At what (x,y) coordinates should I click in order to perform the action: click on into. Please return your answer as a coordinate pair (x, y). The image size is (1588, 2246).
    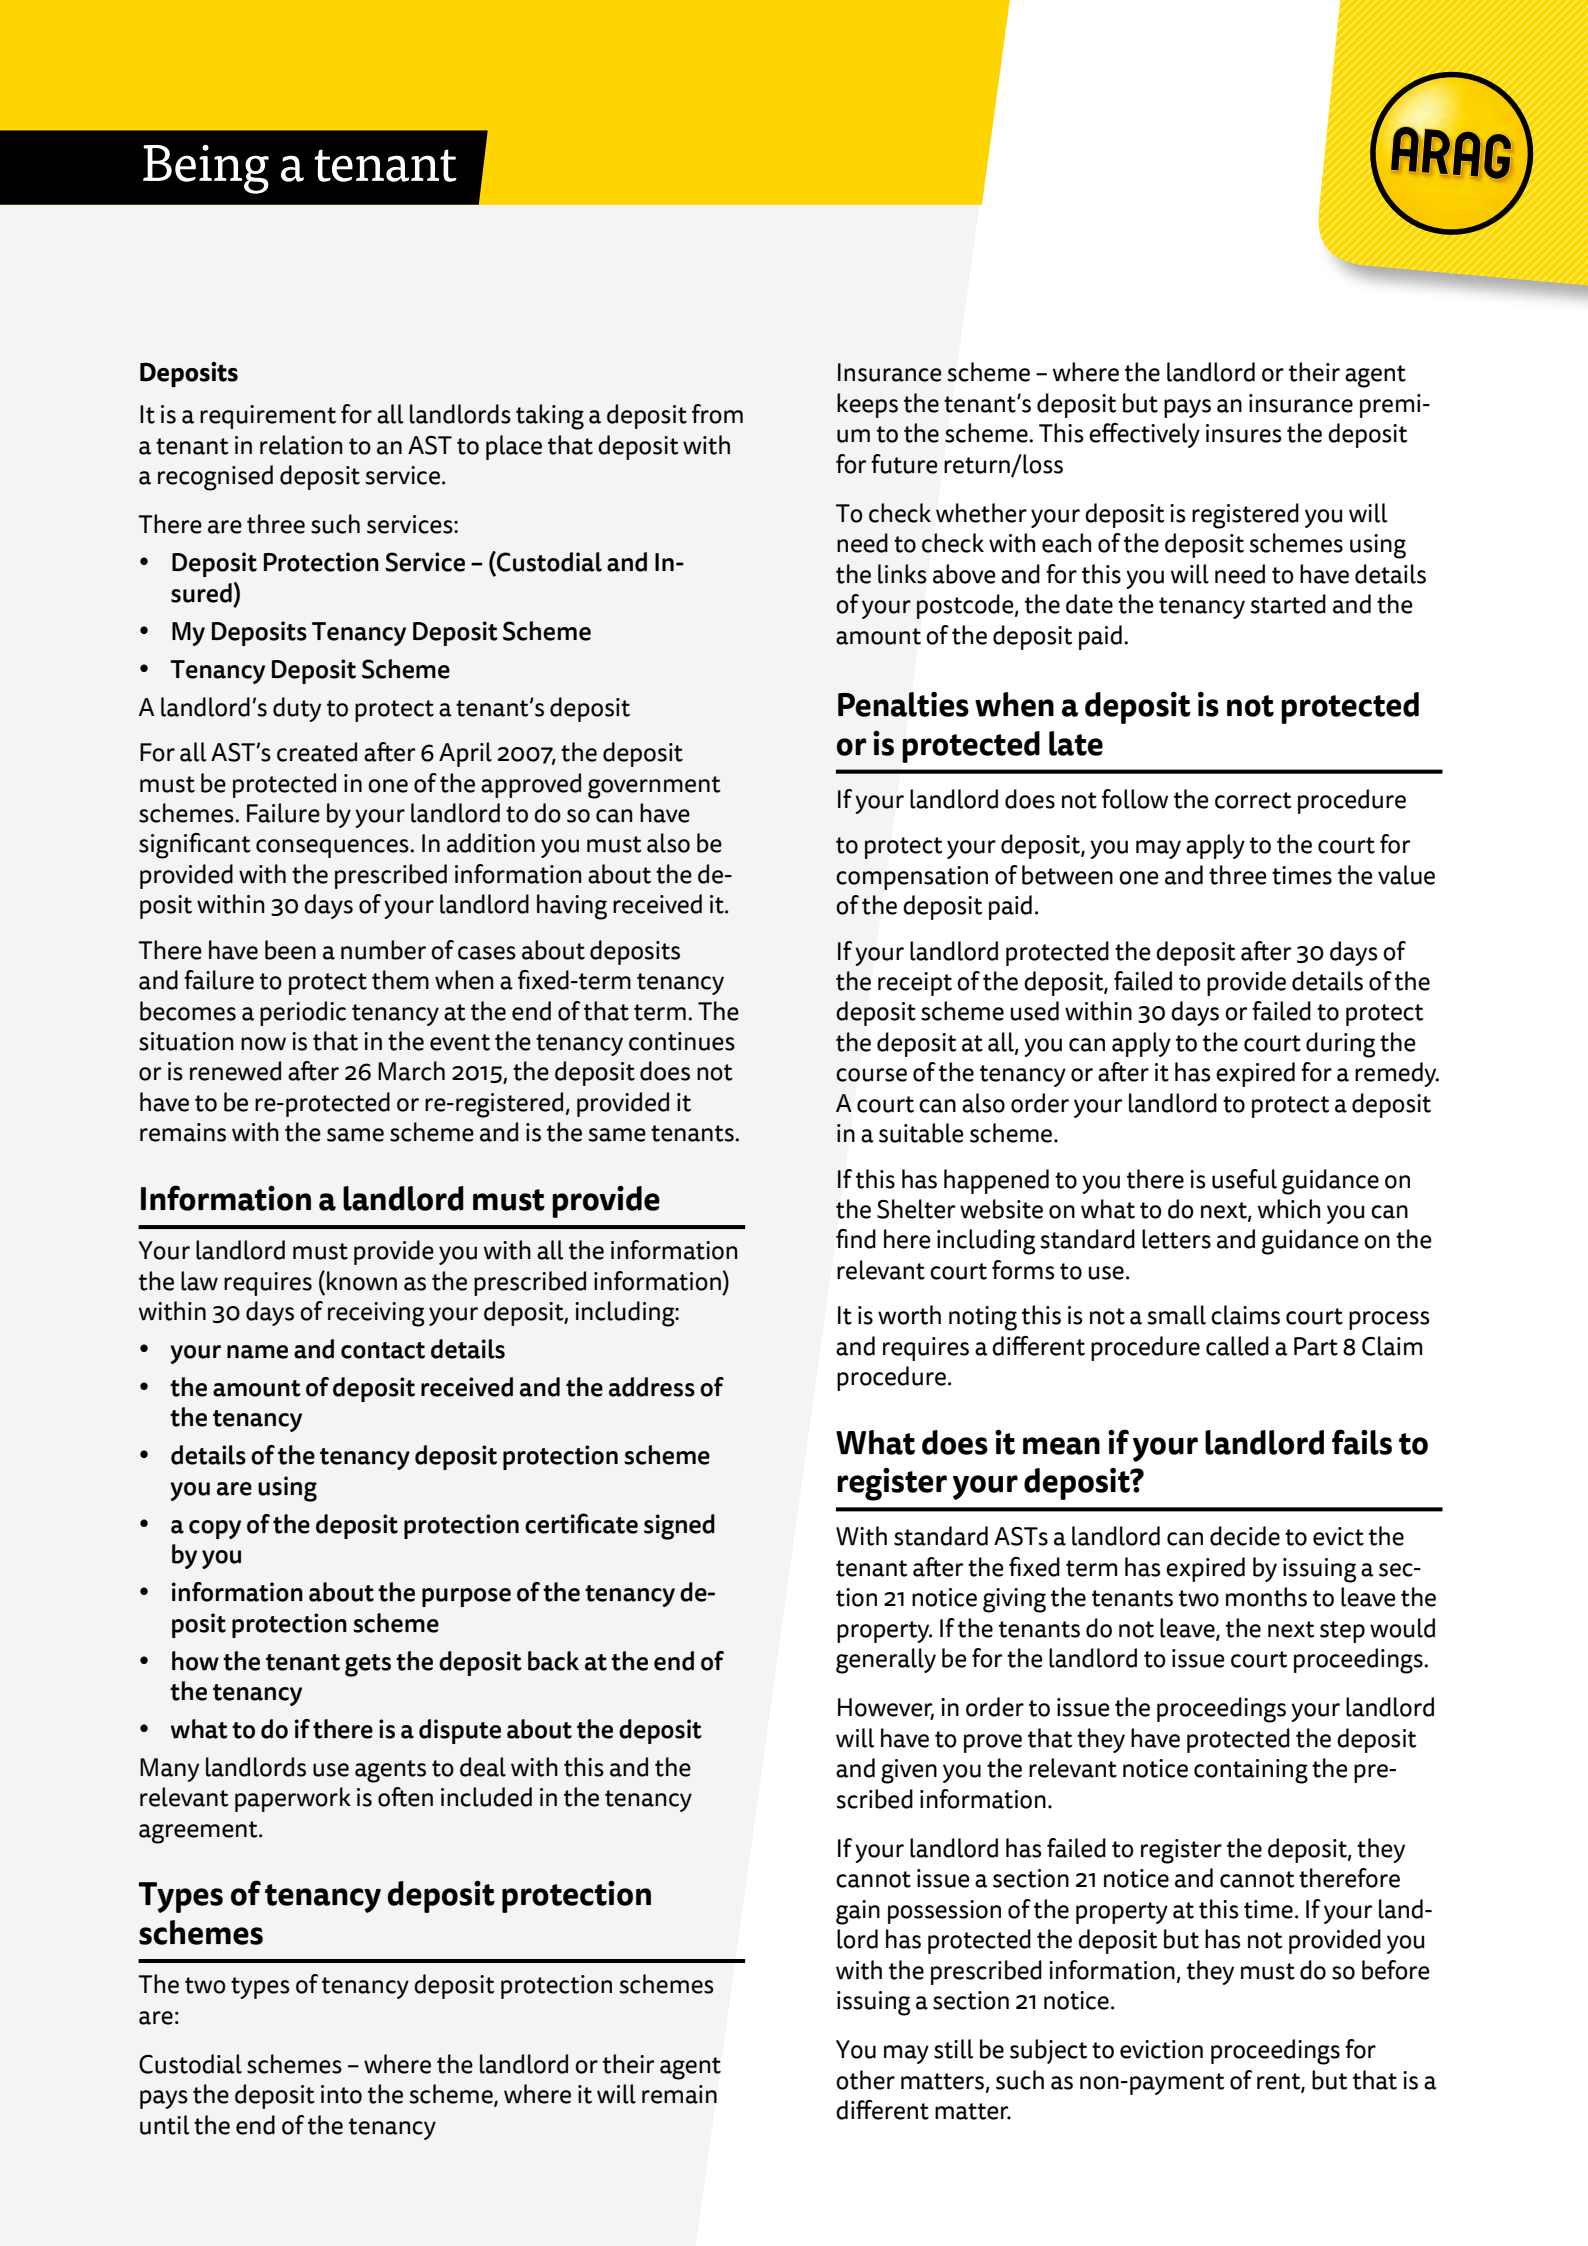
    Looking at the image, I should click on (341, 2094).
